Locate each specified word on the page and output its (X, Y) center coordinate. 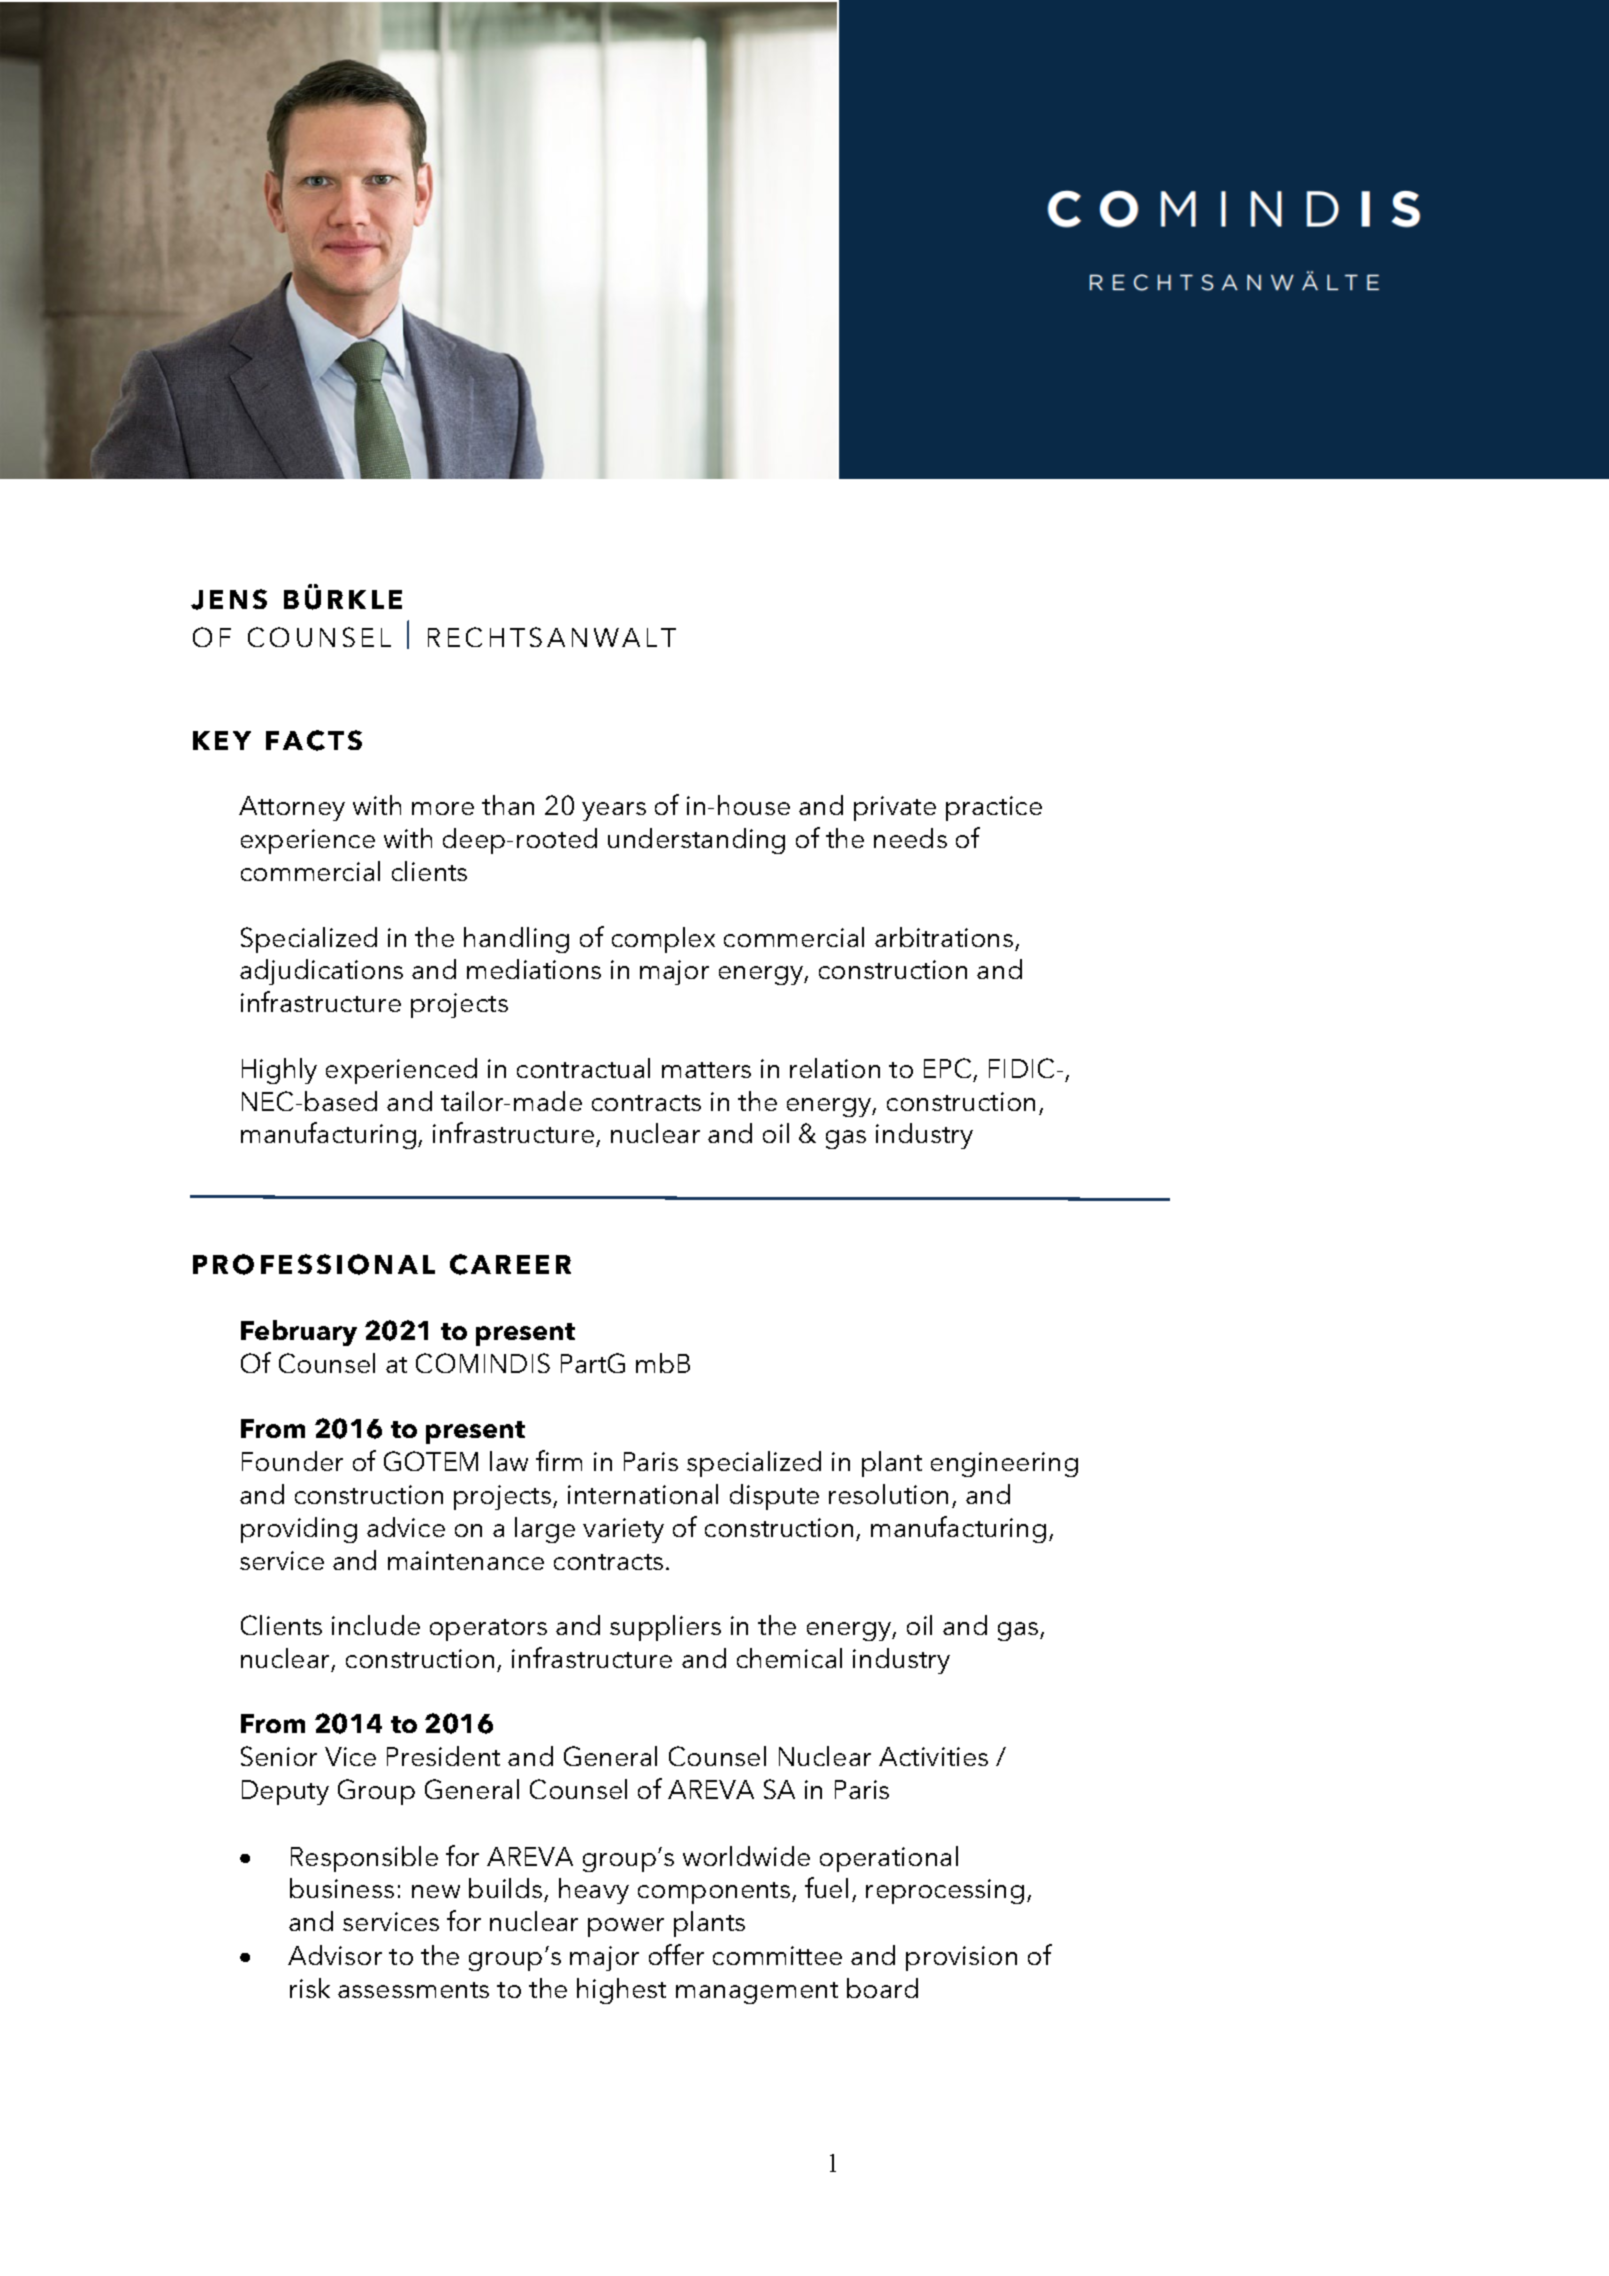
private (895, 808)
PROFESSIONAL (314, 1264)
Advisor (335, 1955)
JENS (229, 599)
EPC (947, 1068)
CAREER (510, 1264)
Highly (279, 1071)
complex (663, 940)
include (376, 1625)
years (614, 811)
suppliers (665, 1628)
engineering (1004, 1464)
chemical (789, 1658)
